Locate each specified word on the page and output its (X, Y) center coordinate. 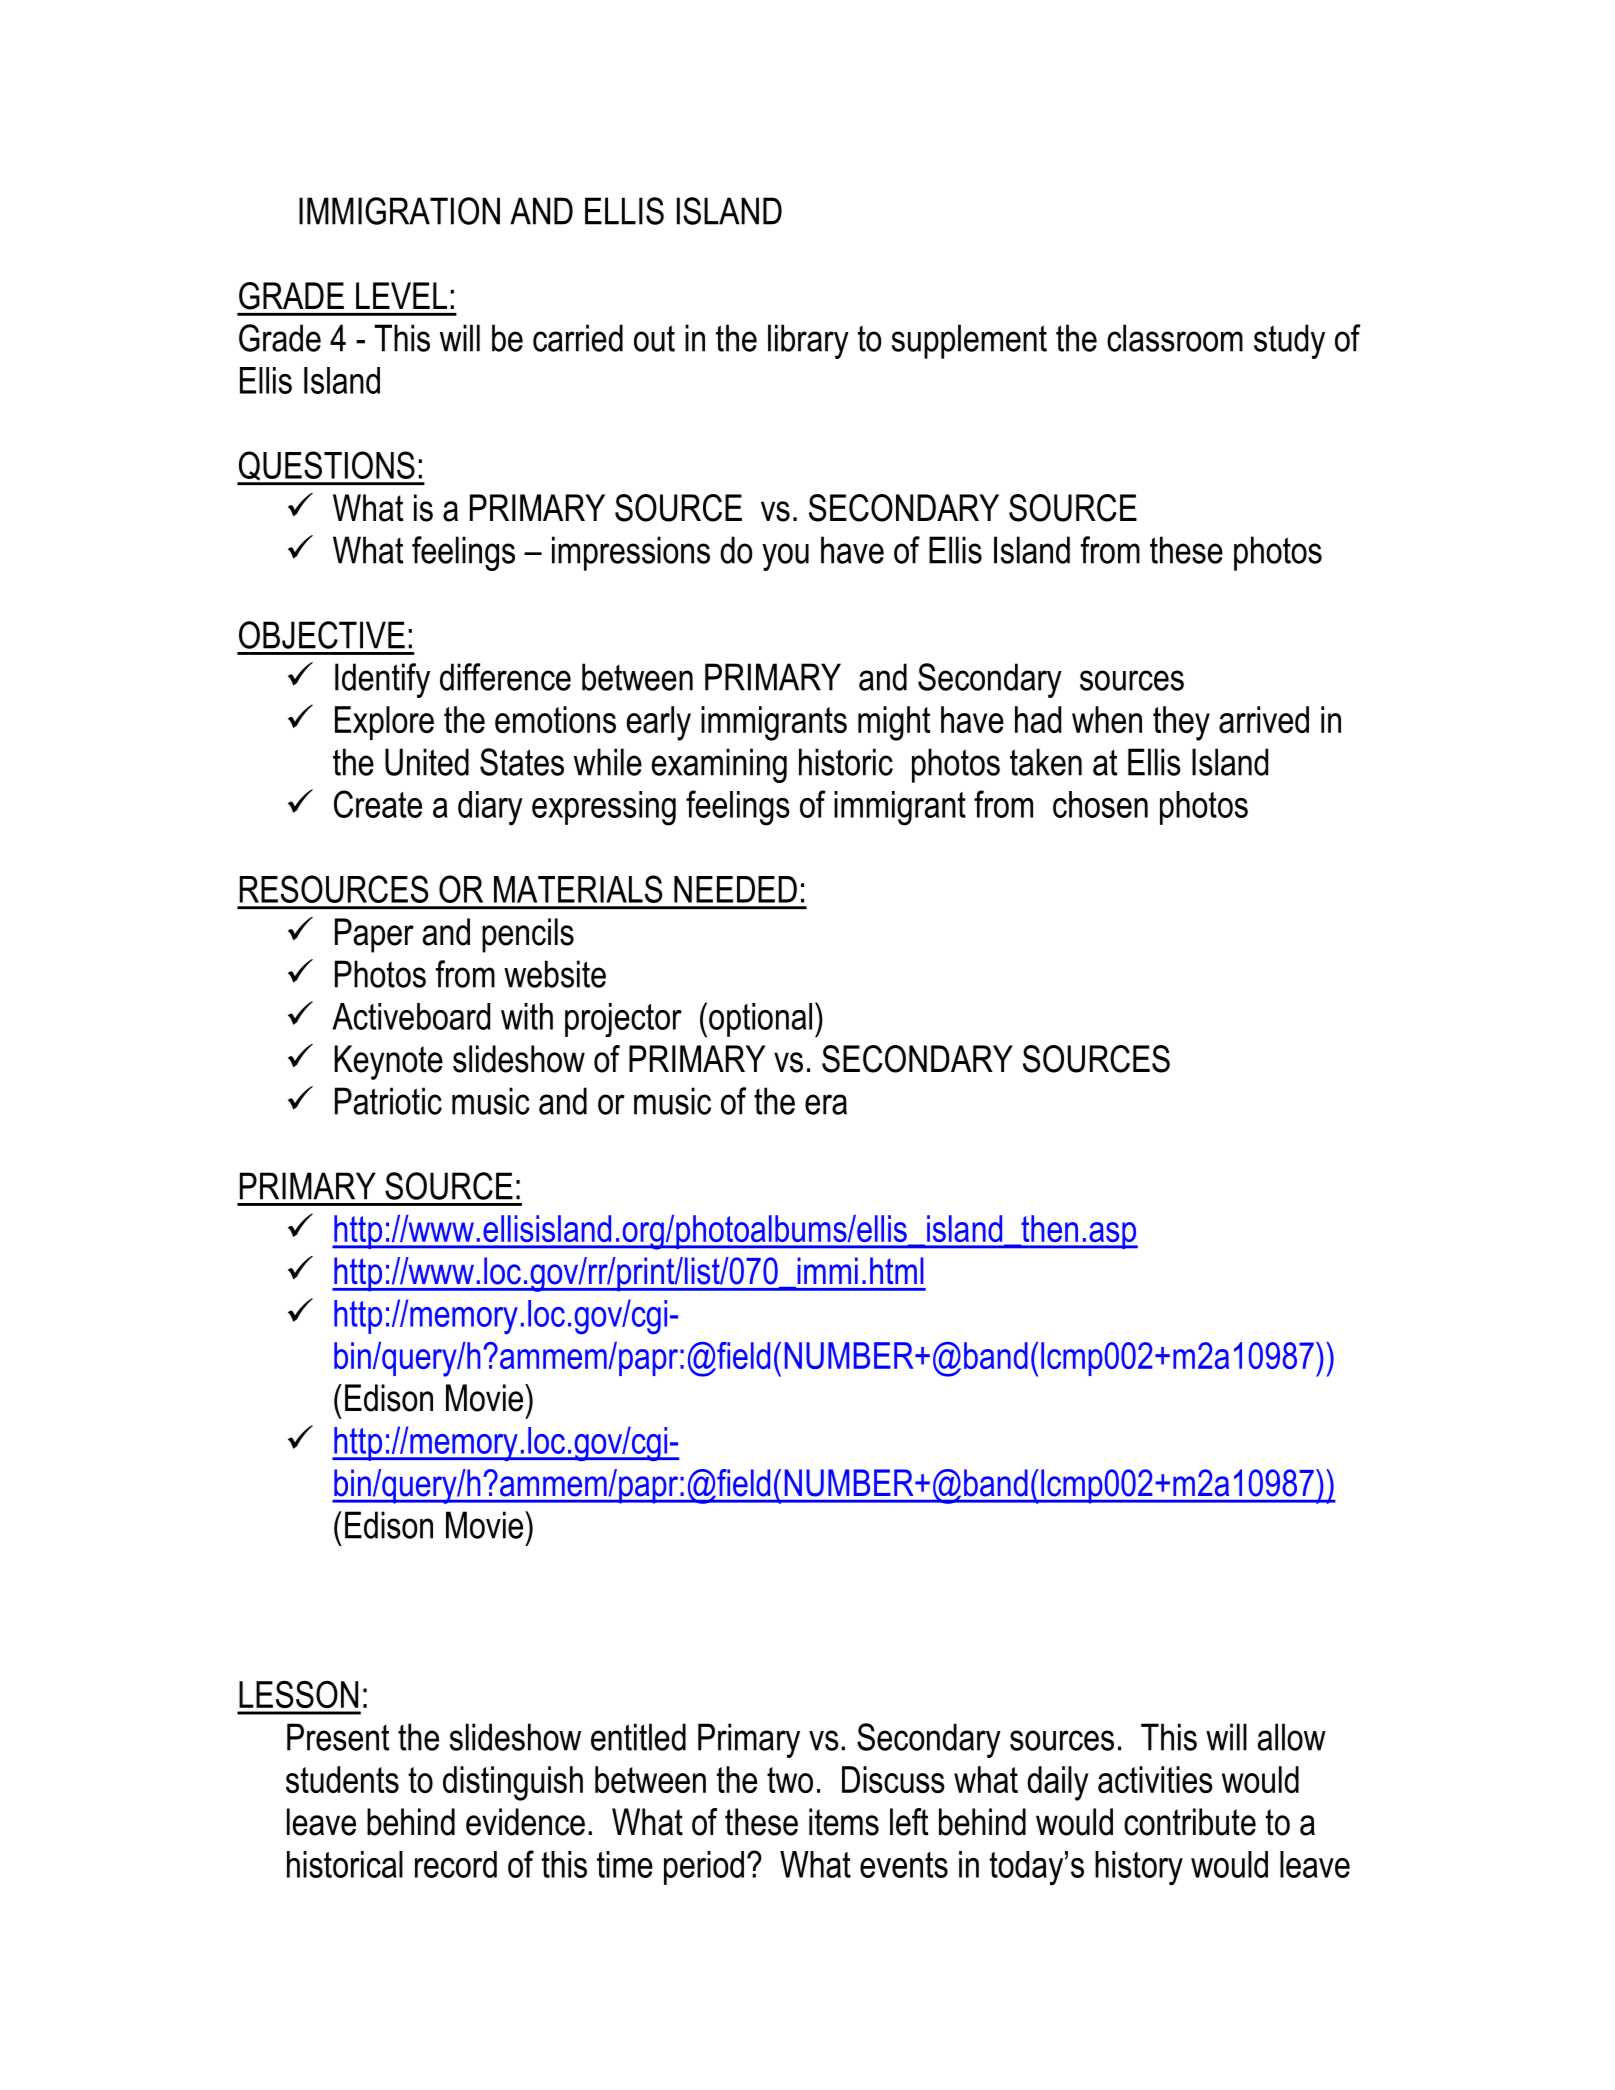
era (826, 1104)
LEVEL (401, 295)
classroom (1175, 338)
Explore (384, 723)
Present (338, 1737)
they (1181, 723)
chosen (1100, 804)
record (456, 1864)
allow (1292, 1737)
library (808, 341)
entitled (638, 1737)
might (894, 723)
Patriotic (388, 1101)
